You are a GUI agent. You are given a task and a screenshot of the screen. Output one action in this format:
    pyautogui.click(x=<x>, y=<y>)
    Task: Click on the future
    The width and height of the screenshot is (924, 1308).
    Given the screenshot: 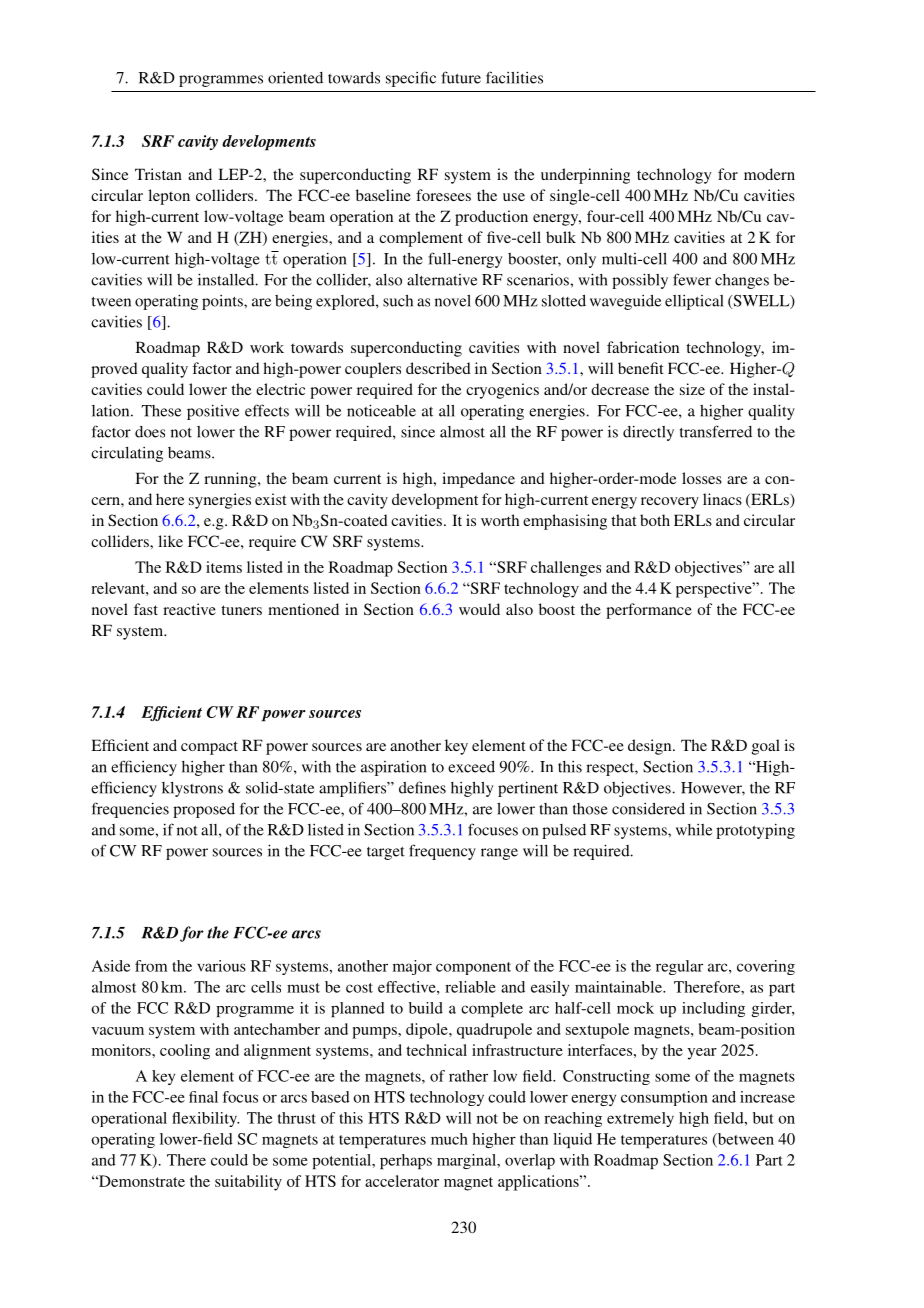 What is the action you would take?
    pyautogui.click(x=461, y=77)
